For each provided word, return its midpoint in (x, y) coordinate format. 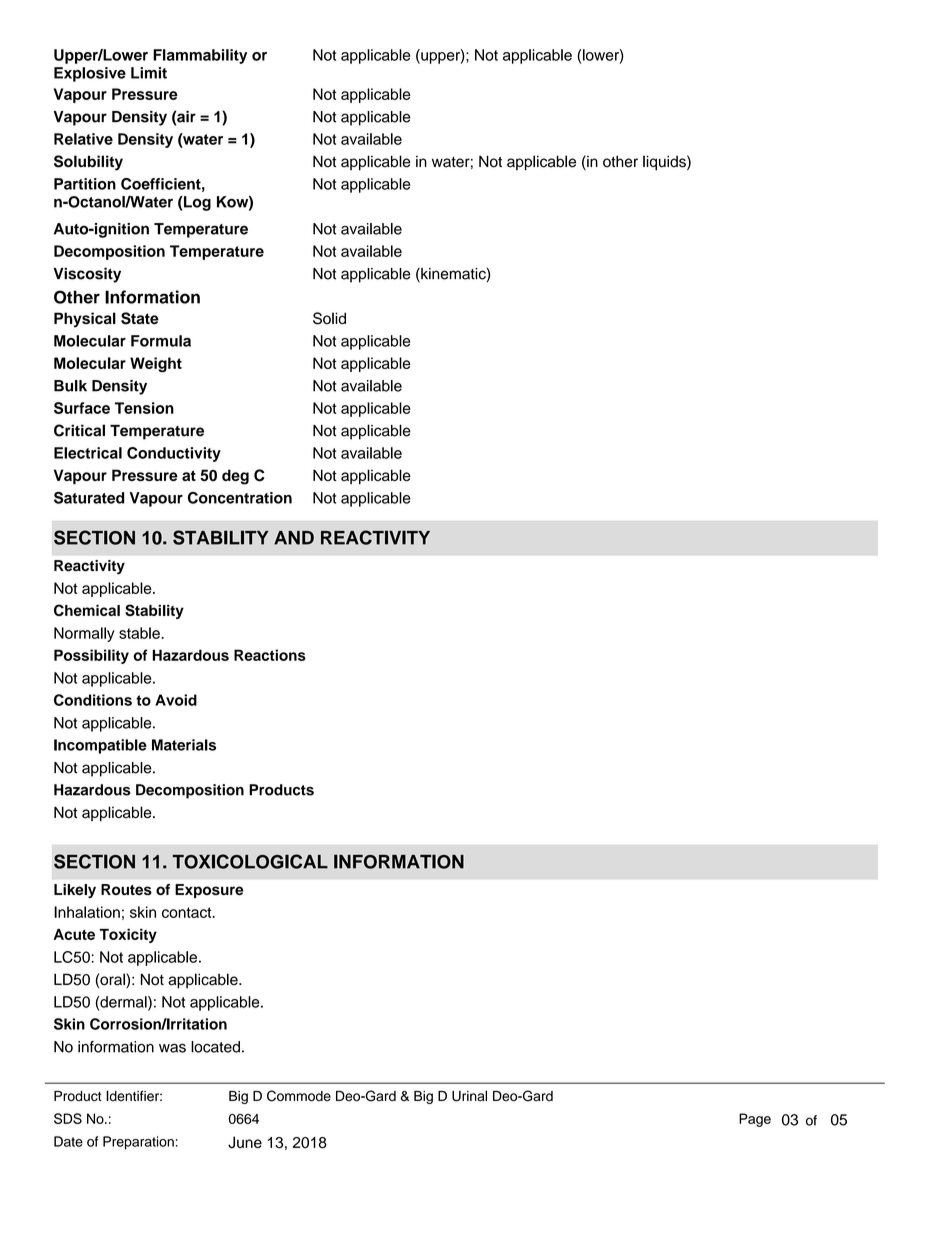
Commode (299, 1096)
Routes (126, 889)
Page (755, 1120)
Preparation (138, 1143)
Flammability (200, 56)
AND (294, 538)
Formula (161, 341)
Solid (329, 318)
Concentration (240, 498)
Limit (149, 73)
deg (235, 477)
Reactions (270, 655)
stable (140, 633)
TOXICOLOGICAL (250, 861)
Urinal (469, 1096)
